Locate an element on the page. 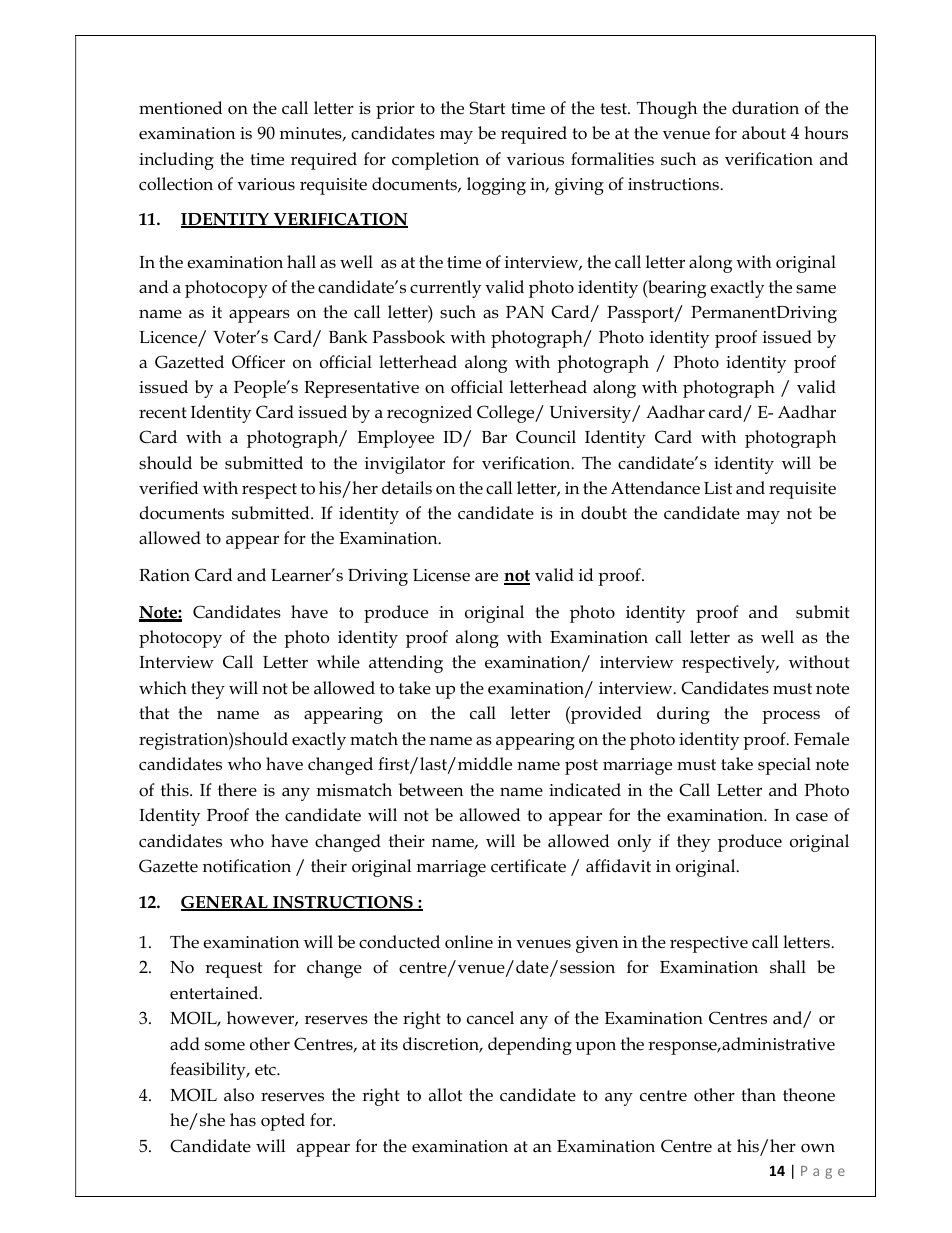  List is located at coordinates (718, 488).
